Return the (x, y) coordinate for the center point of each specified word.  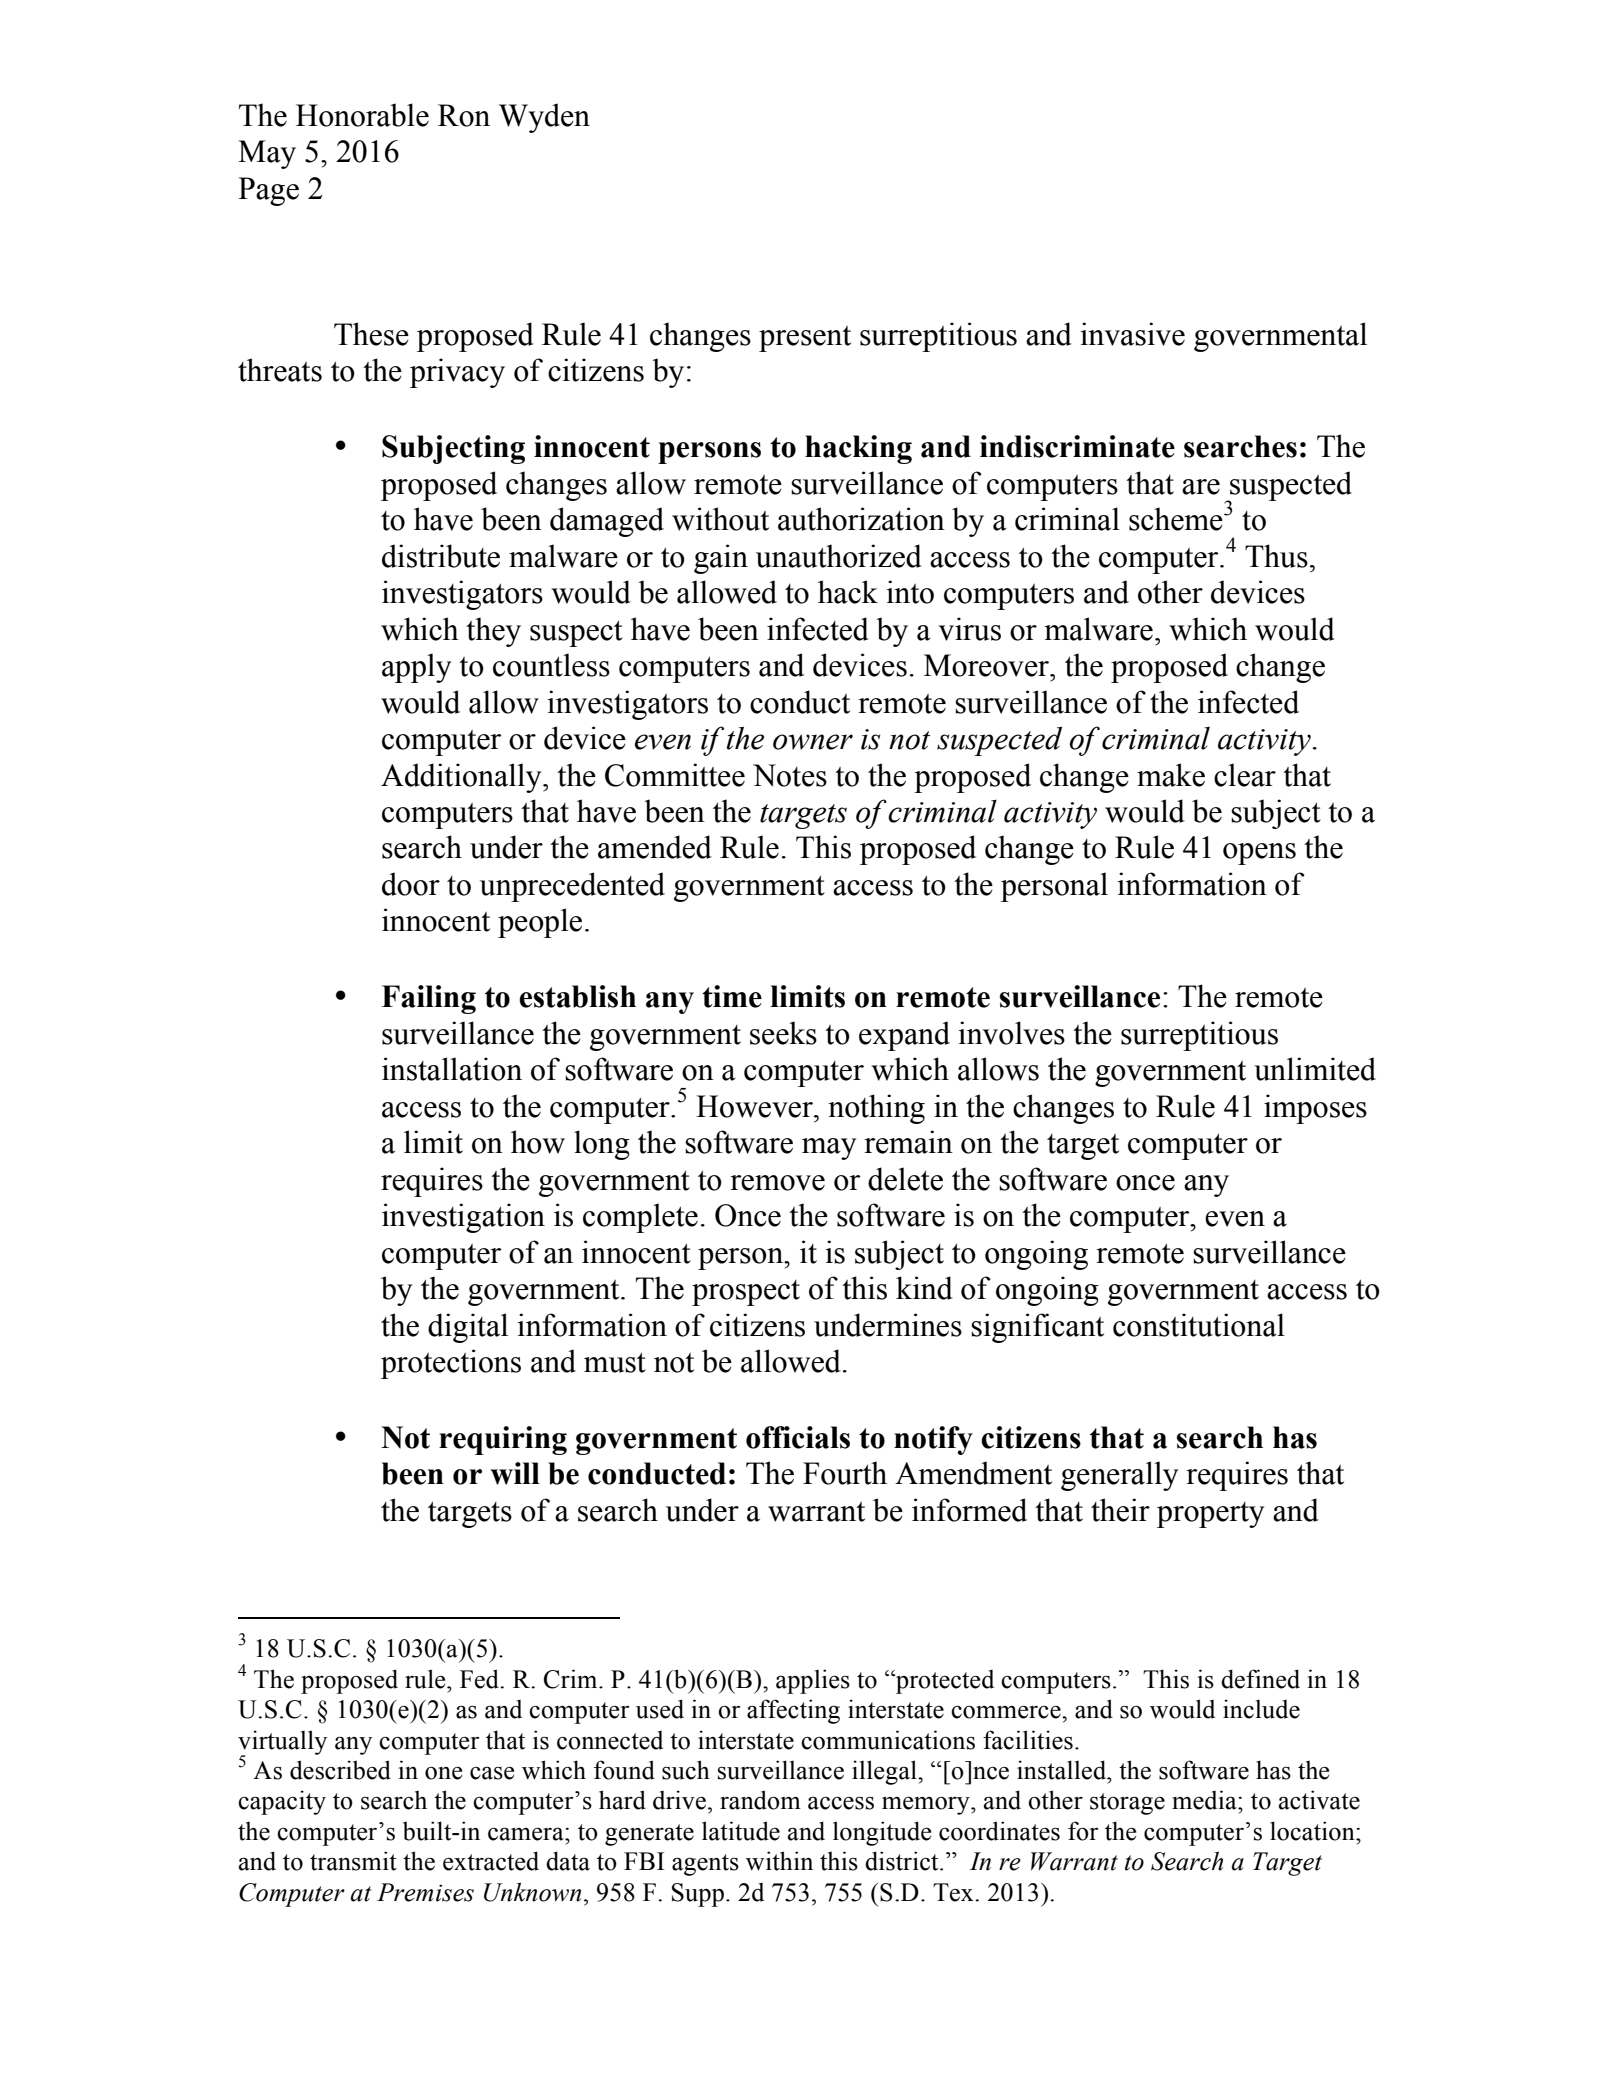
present (805, 339)
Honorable (362, 115)
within (779, 1861)
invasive (1132, 334)
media (1205, 1800)
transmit (353, 1861)
